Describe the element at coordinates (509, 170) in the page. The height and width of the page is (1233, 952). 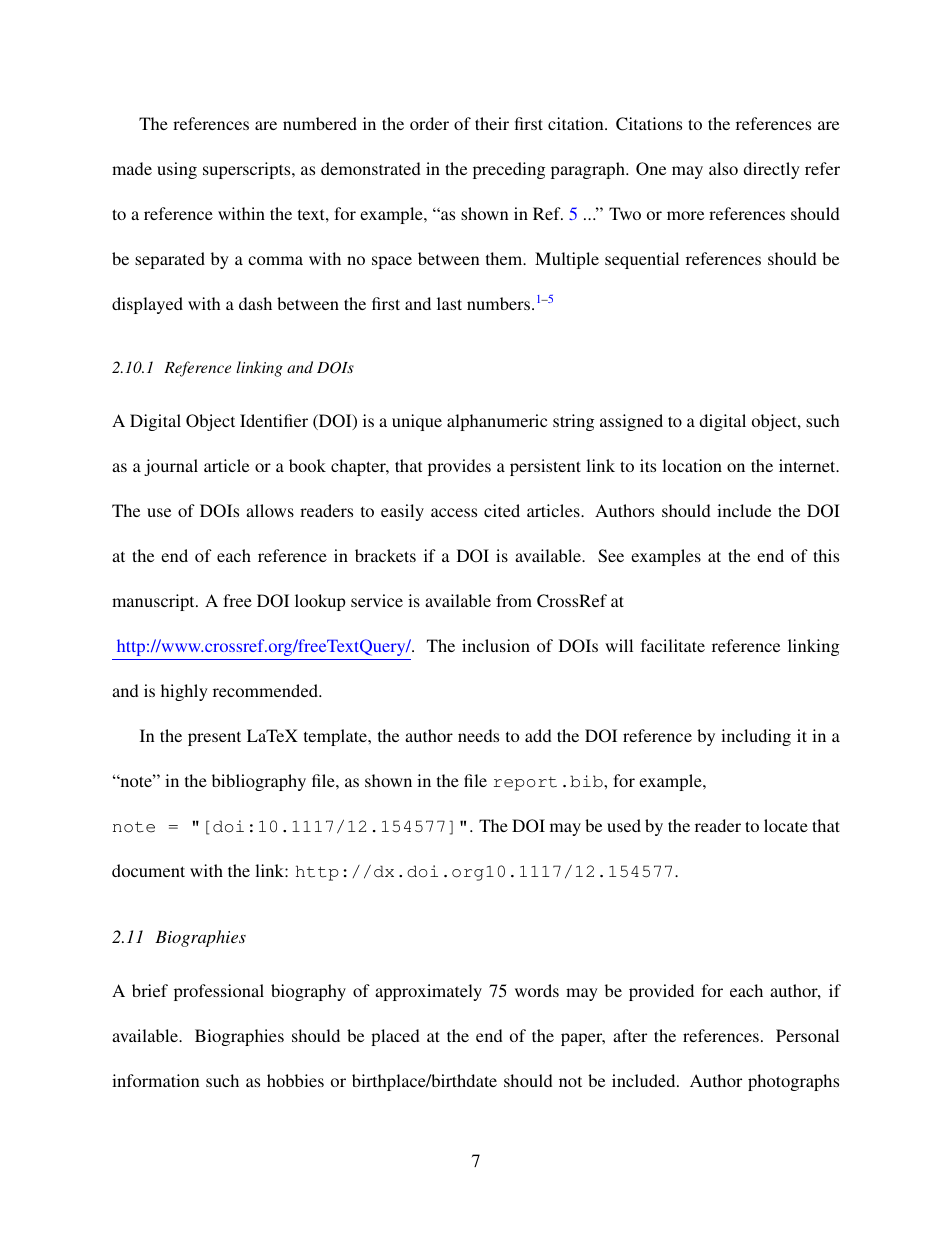
I see `preceding` at that location.
